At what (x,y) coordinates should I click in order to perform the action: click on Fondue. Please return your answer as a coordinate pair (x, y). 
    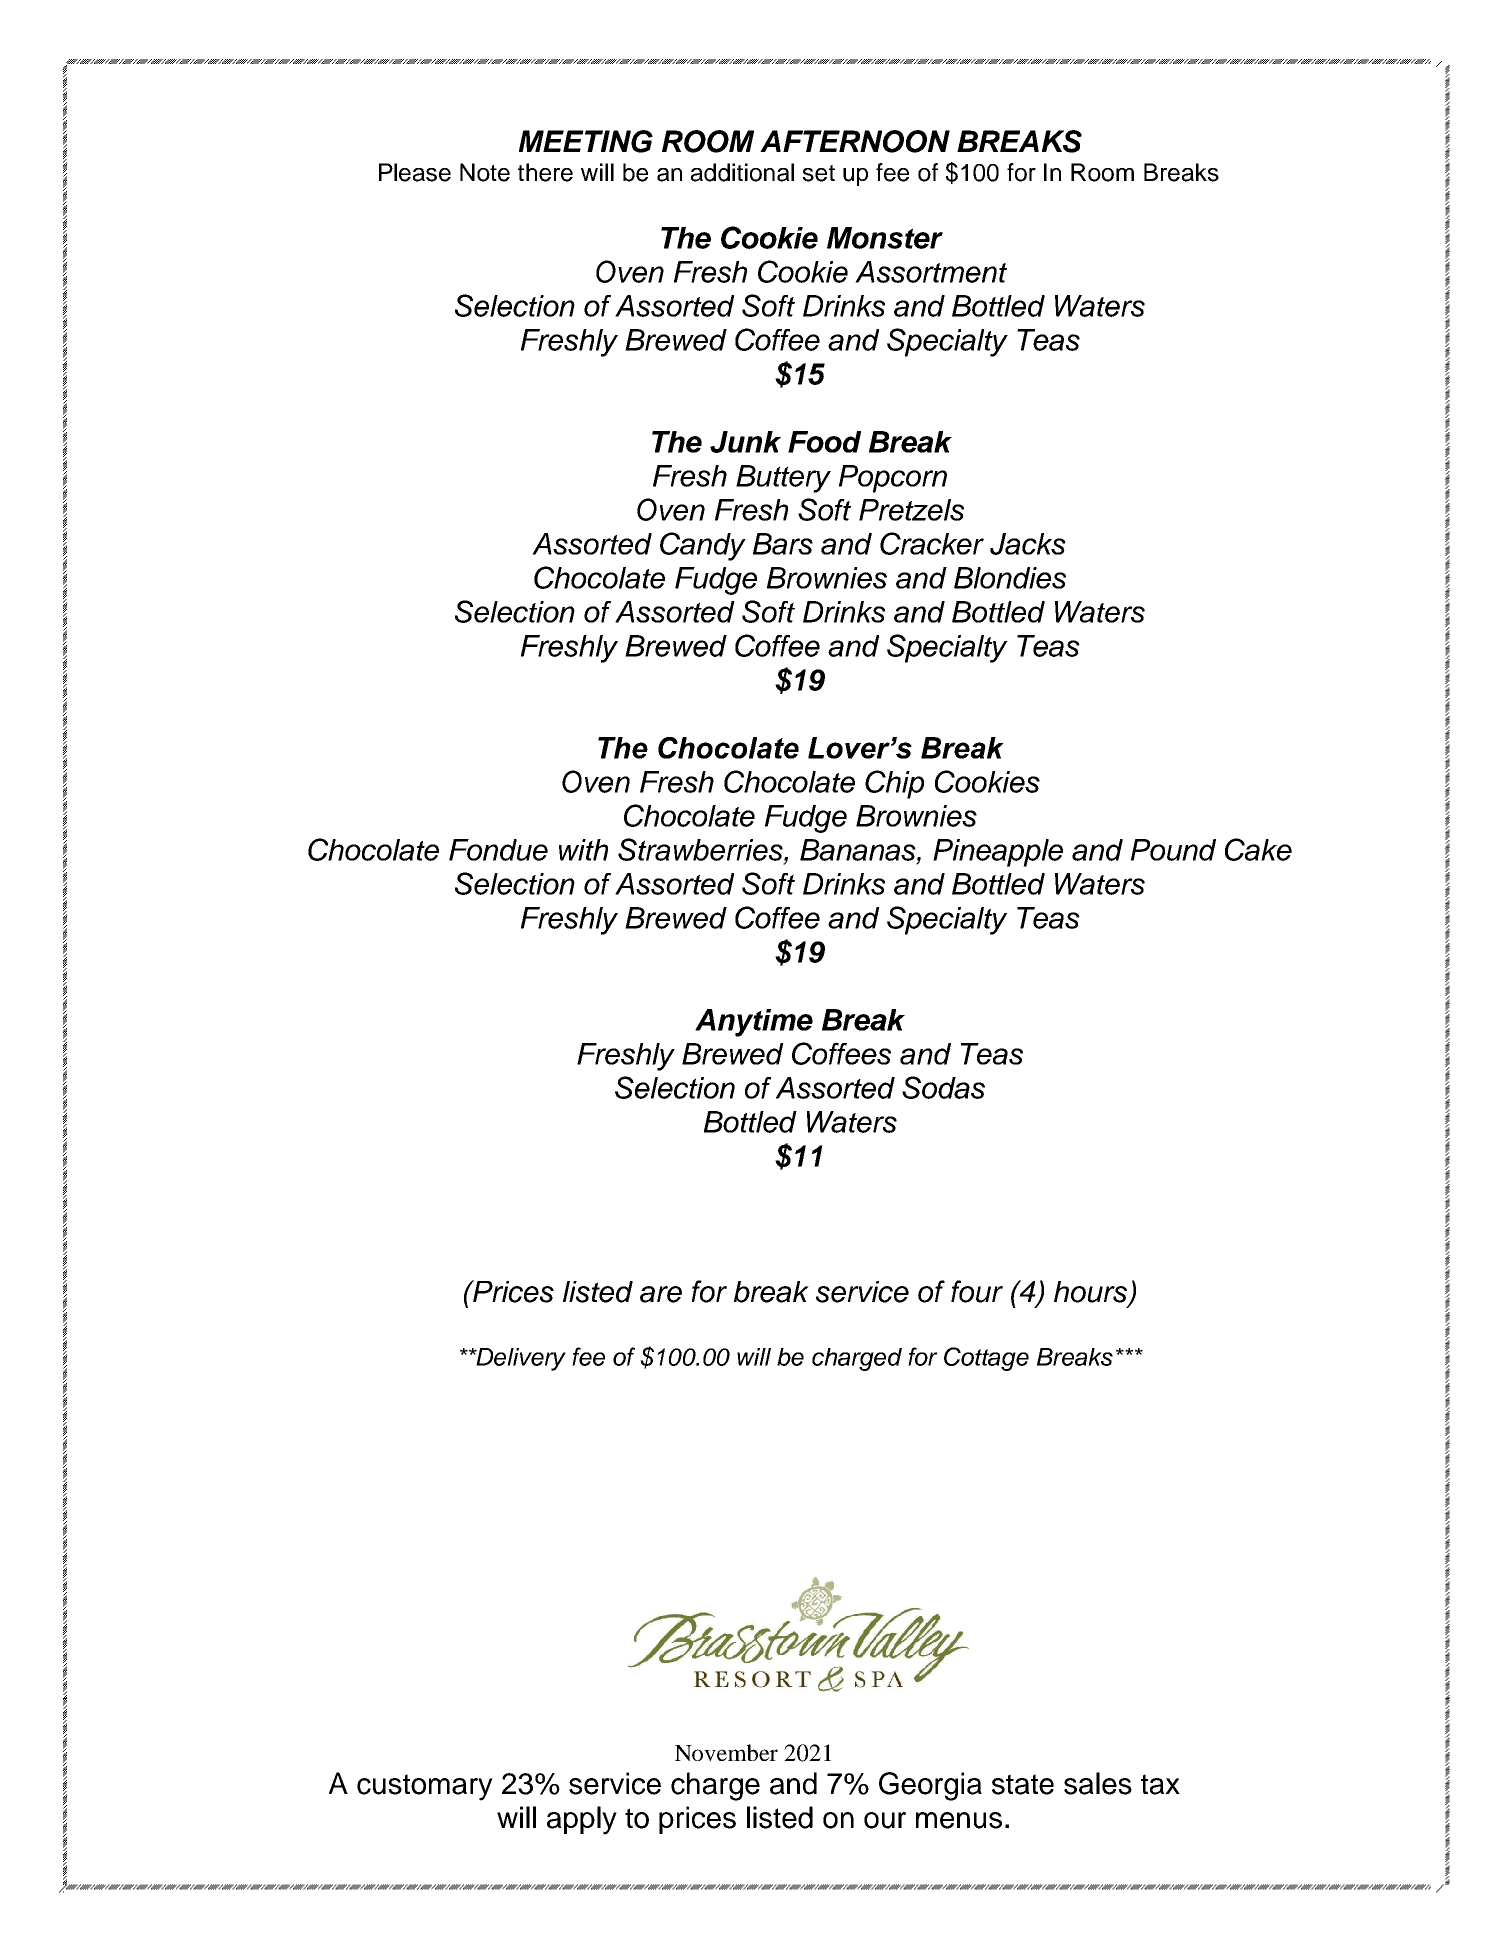
    Looking at the image, I should click on (498, 850).
